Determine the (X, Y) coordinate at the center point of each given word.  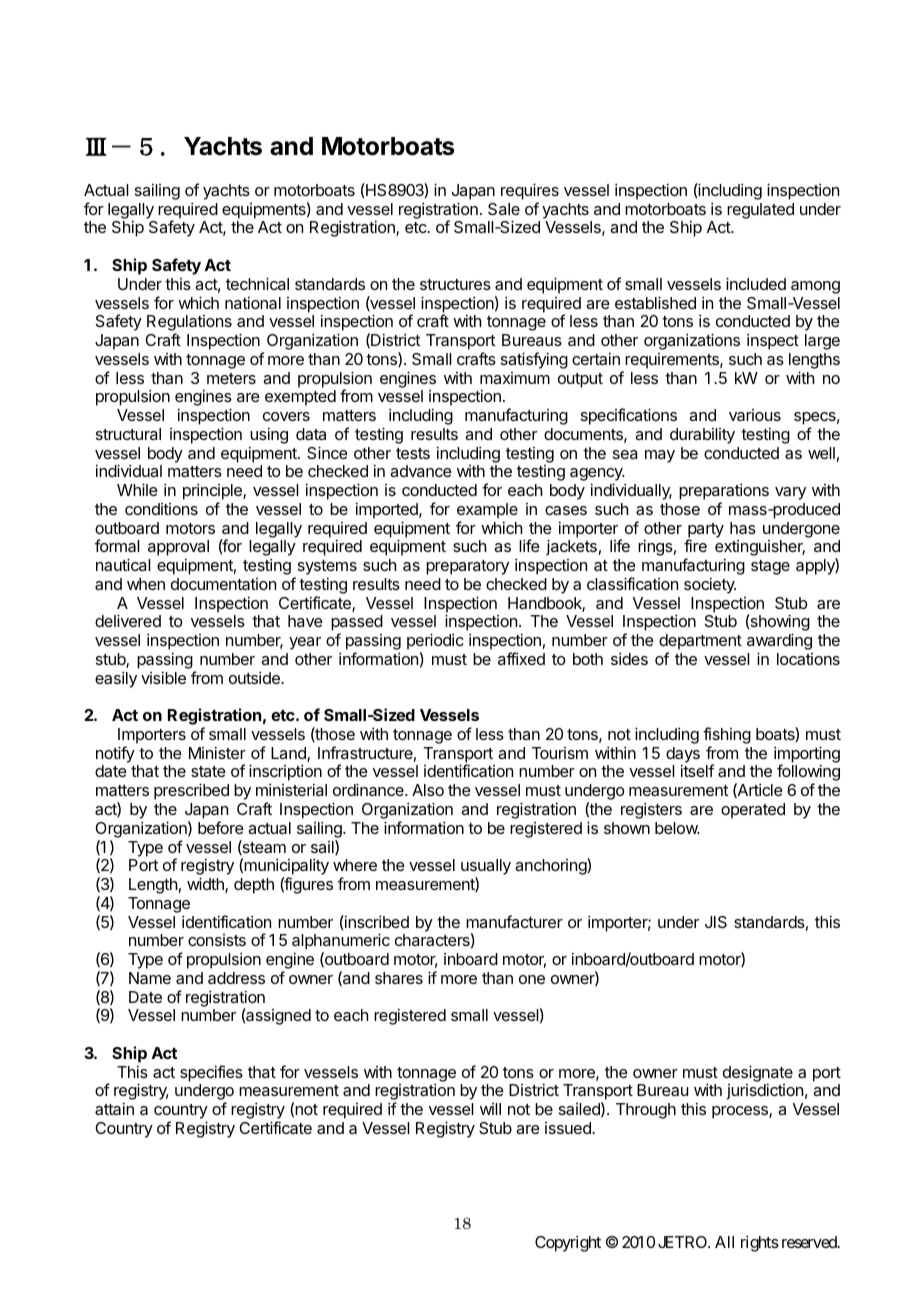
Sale (504, 209)
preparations (724, 493)
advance (421, 471)
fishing (727, 737)
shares (399, 978)
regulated (760, 211)
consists (217, 940)
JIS (716, 922)
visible (163, 677)
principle (213, 493)
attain (114, 1108)
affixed (521, 658)
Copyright (568, 1243)
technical (257, 283)
